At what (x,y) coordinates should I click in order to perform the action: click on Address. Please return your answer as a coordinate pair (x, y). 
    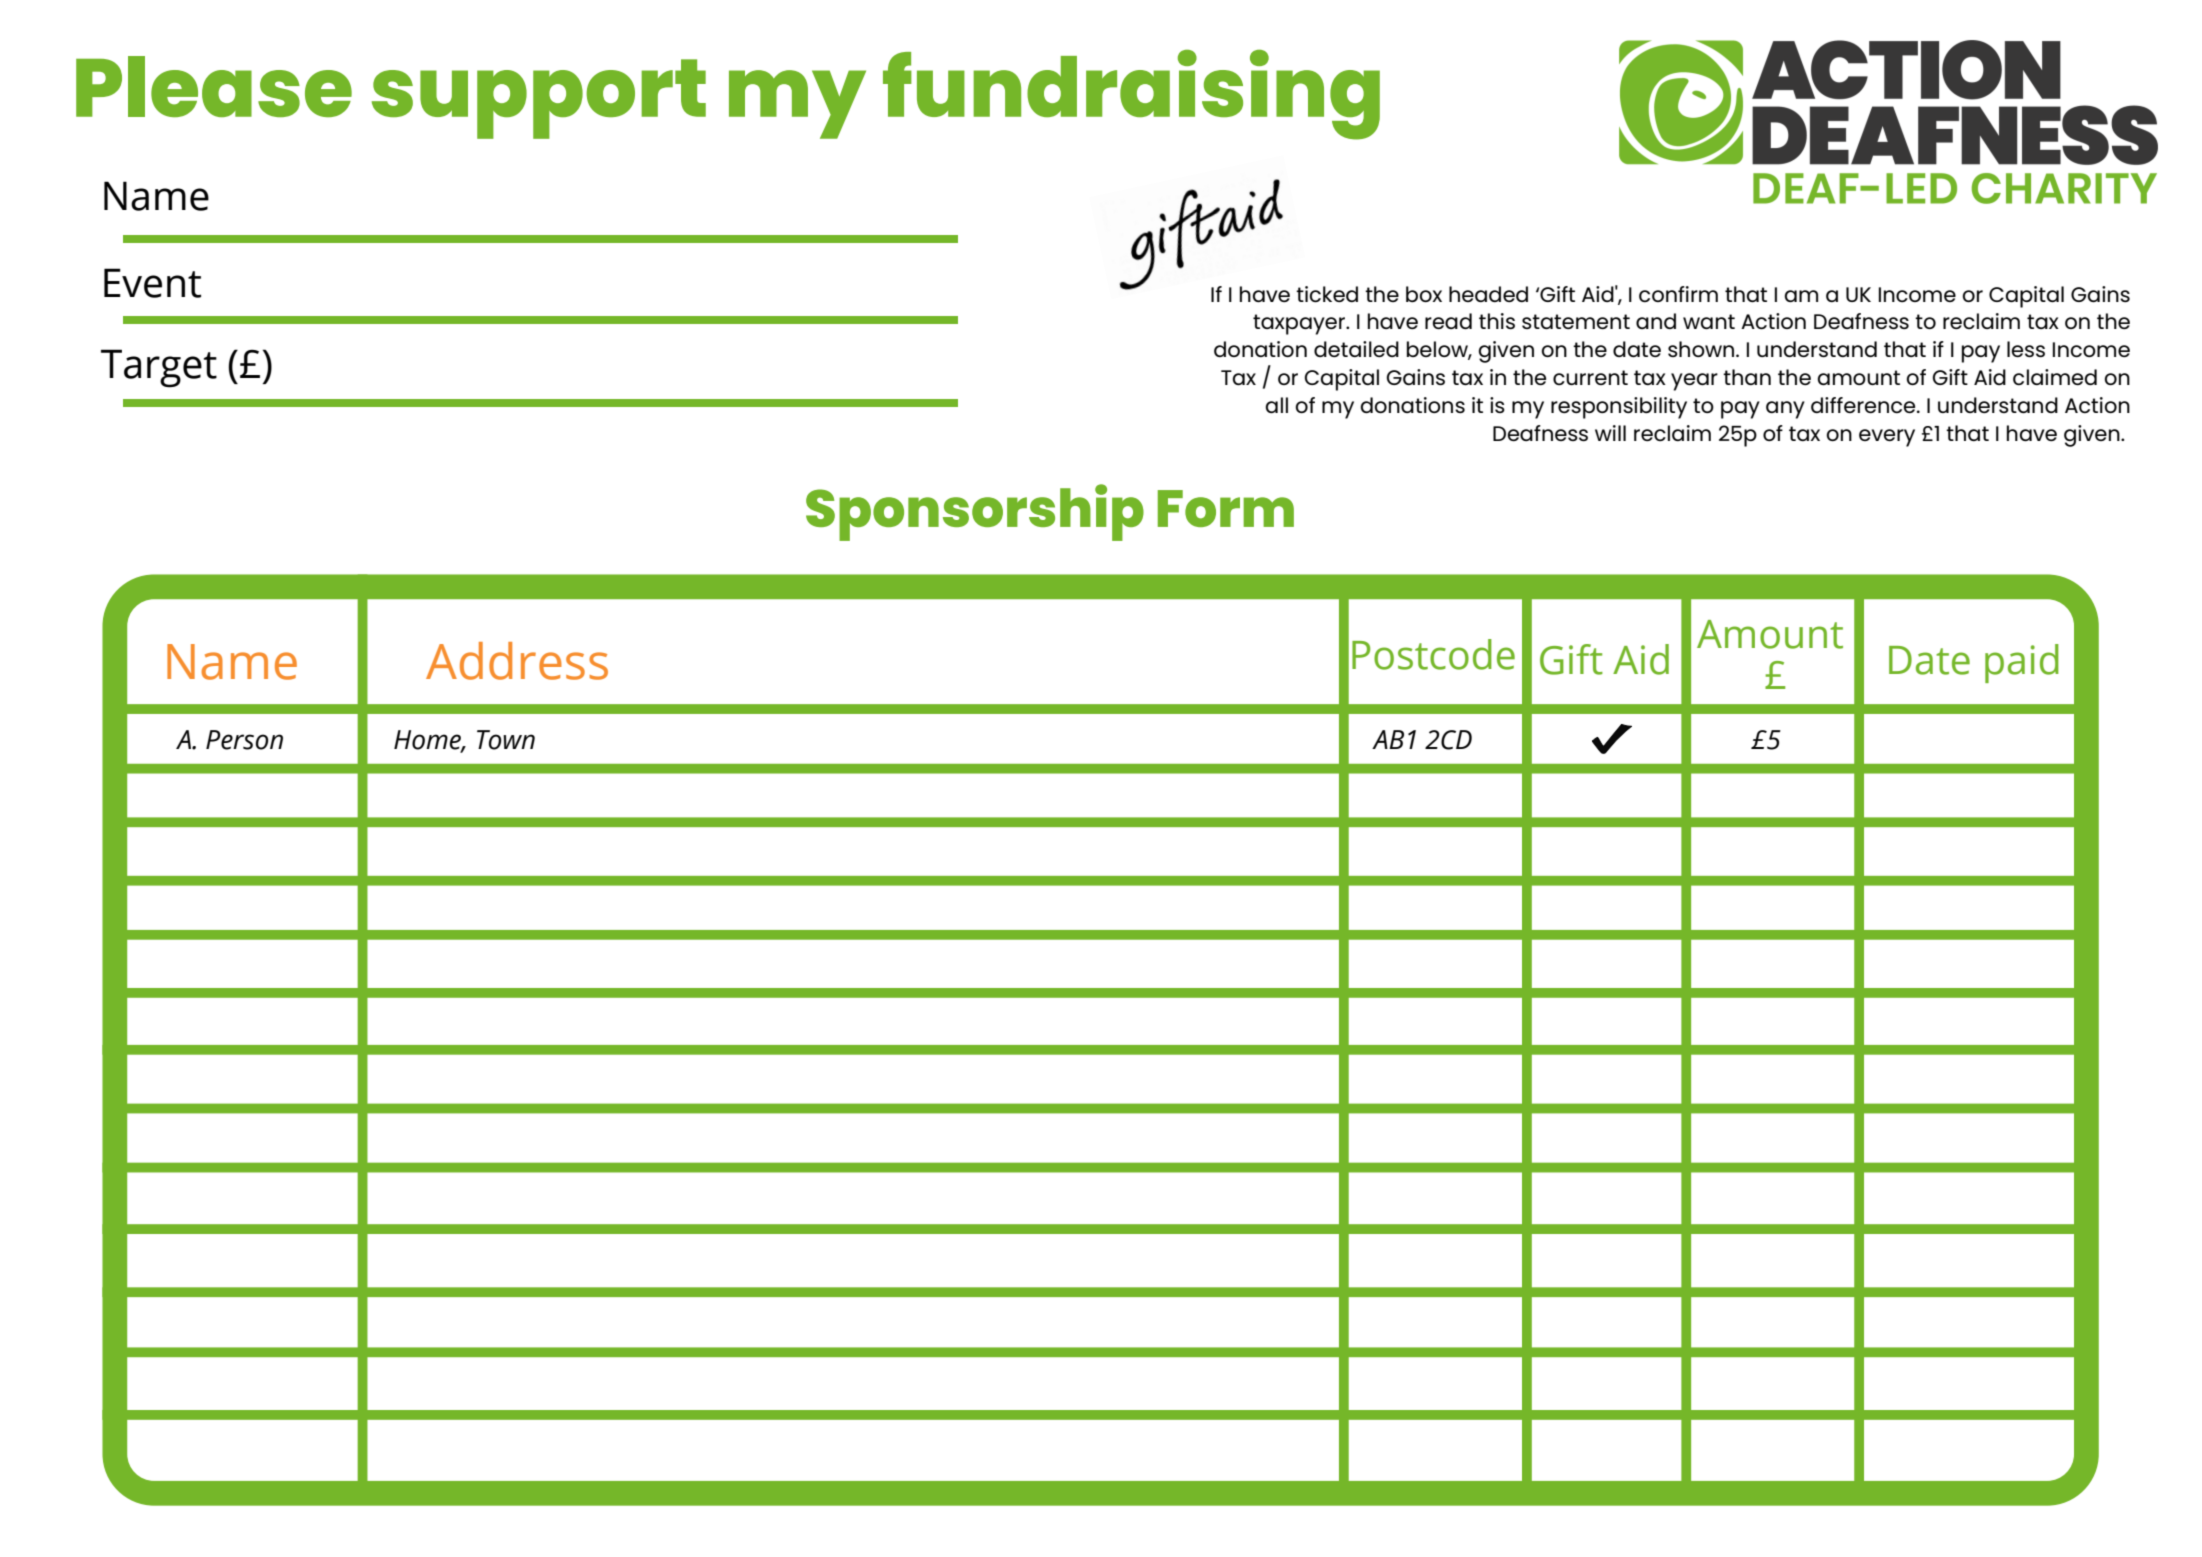
    Looking at the image, I should click on (517, 661).
